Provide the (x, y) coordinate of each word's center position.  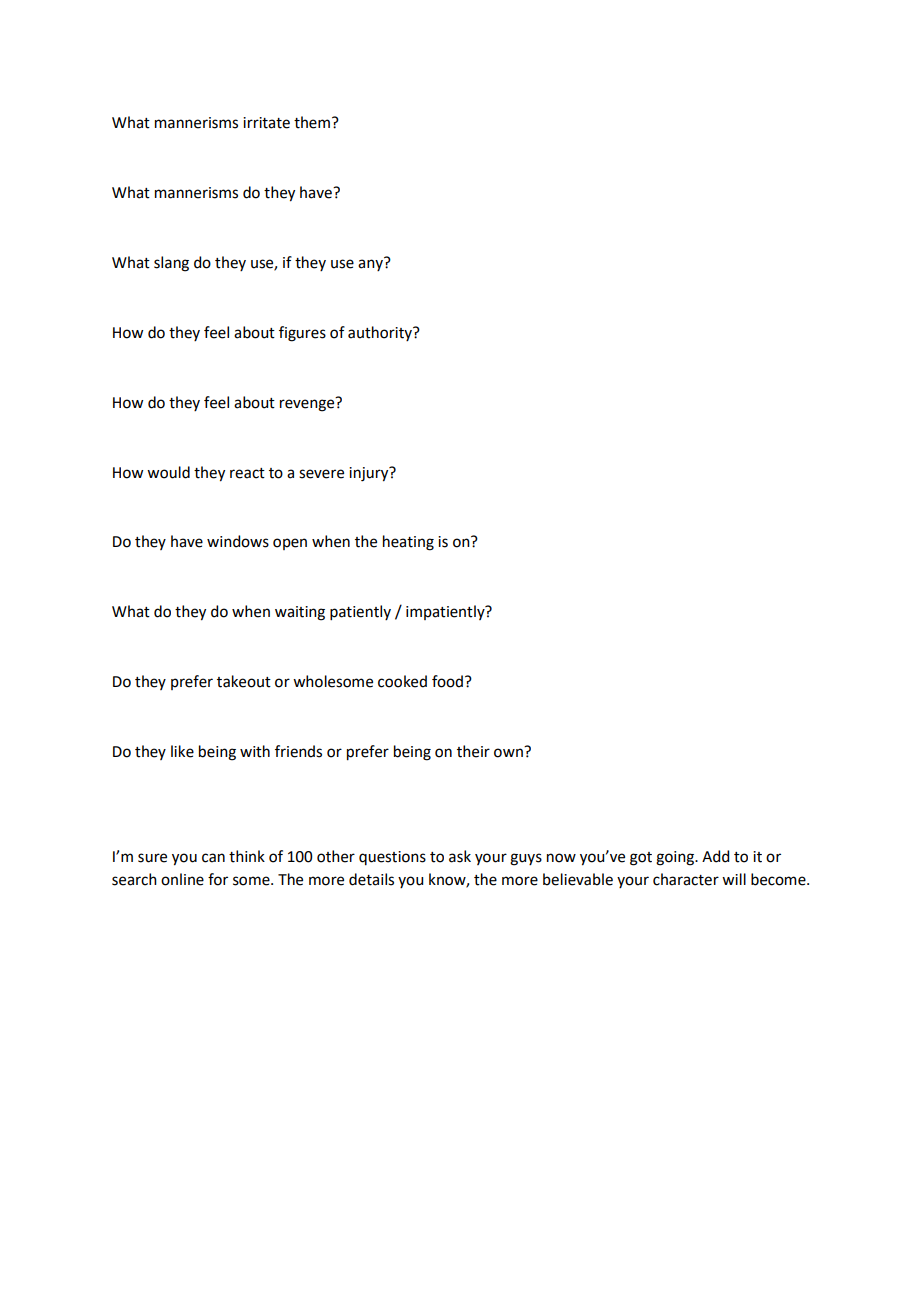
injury (370, 474)
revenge (308, 404)
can (213, 858)
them (312, 122)
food (449, 681)
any (371, 264)
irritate (266, 123)
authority (381, 333)
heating (408, 543)
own (508, 753)
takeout (244, 681)
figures (302, 334)
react (247, 473)
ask (460, 856)
